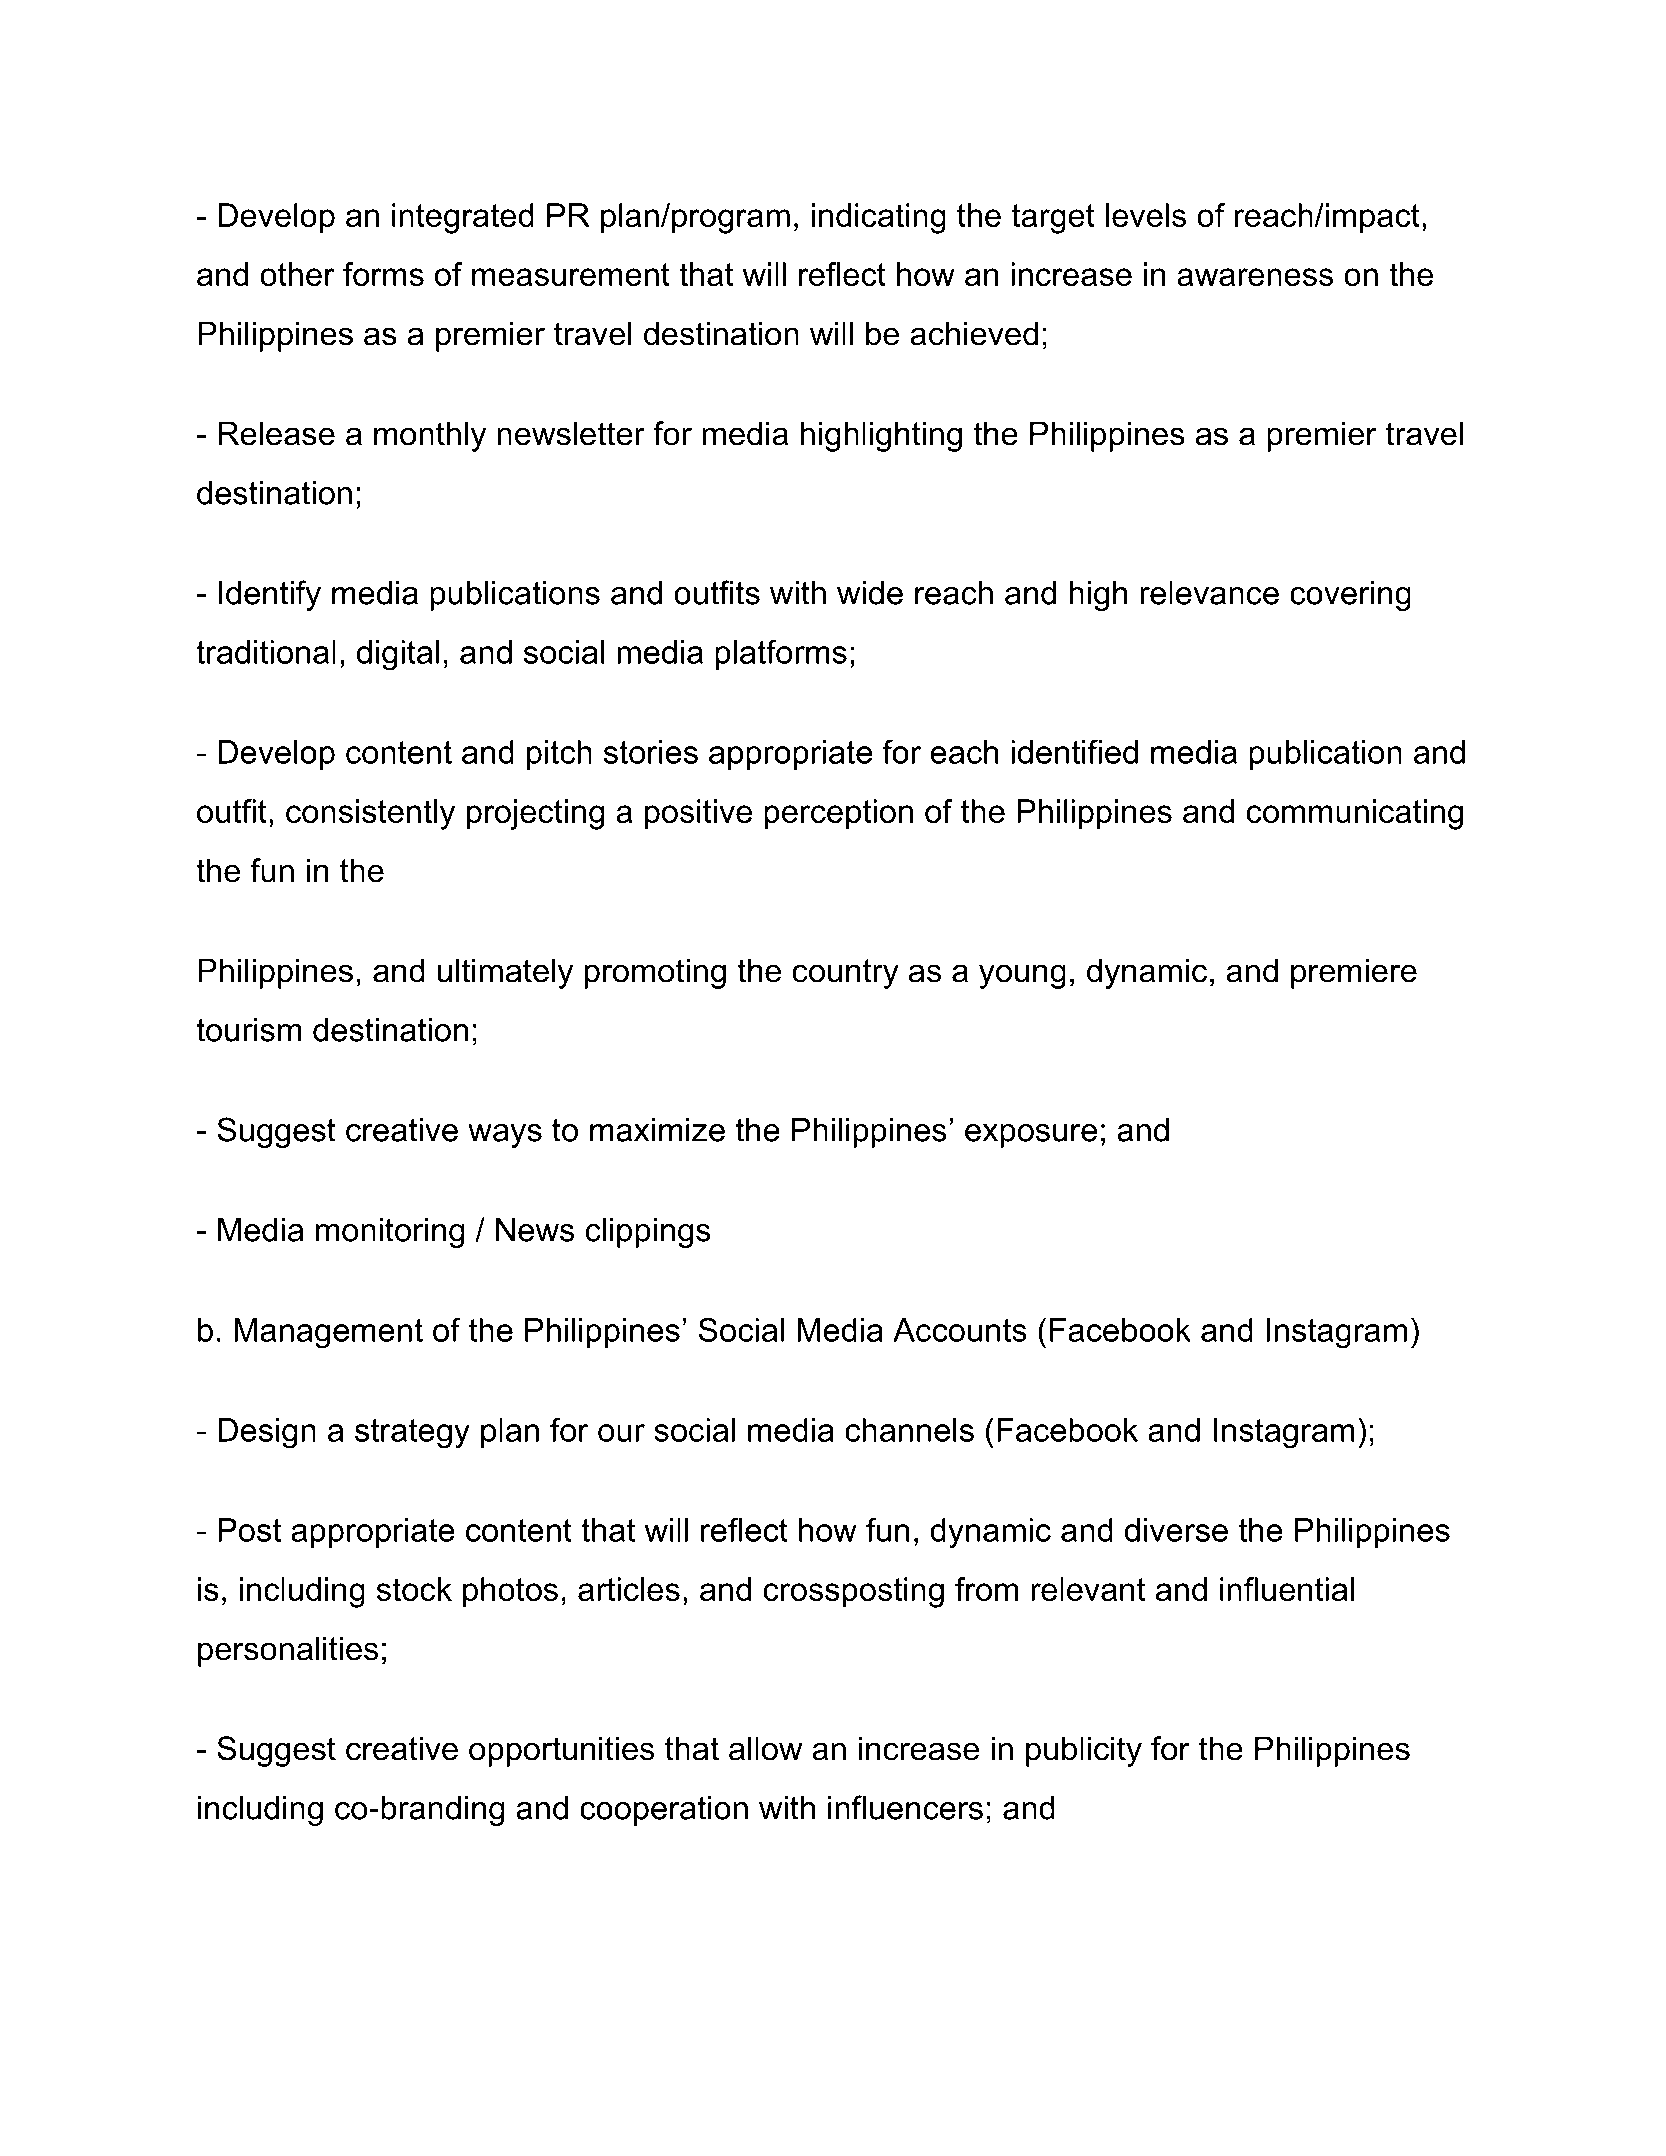 This screenshot has height=2156, width=1666. What do you see at coordinates (288, 1651) in the screenshot?
I see `personalities` at bounding box center [288, 1651].
